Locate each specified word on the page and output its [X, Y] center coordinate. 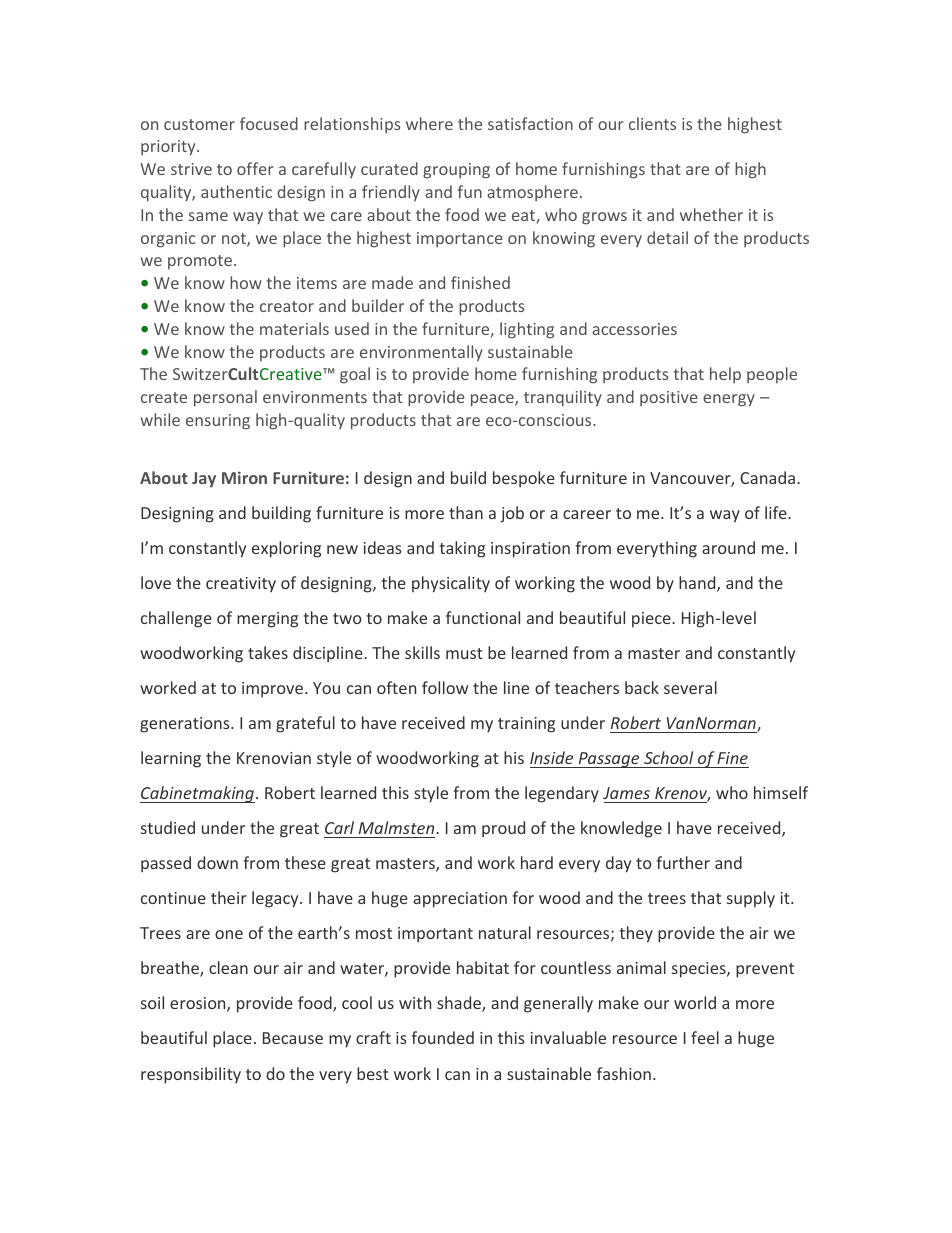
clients [652, 123]
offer [255, 168]
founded [442, 1037]
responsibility [191, 1075]
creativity [241, 585]
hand [698, 584]
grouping [456, 171]
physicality [451, 584]
